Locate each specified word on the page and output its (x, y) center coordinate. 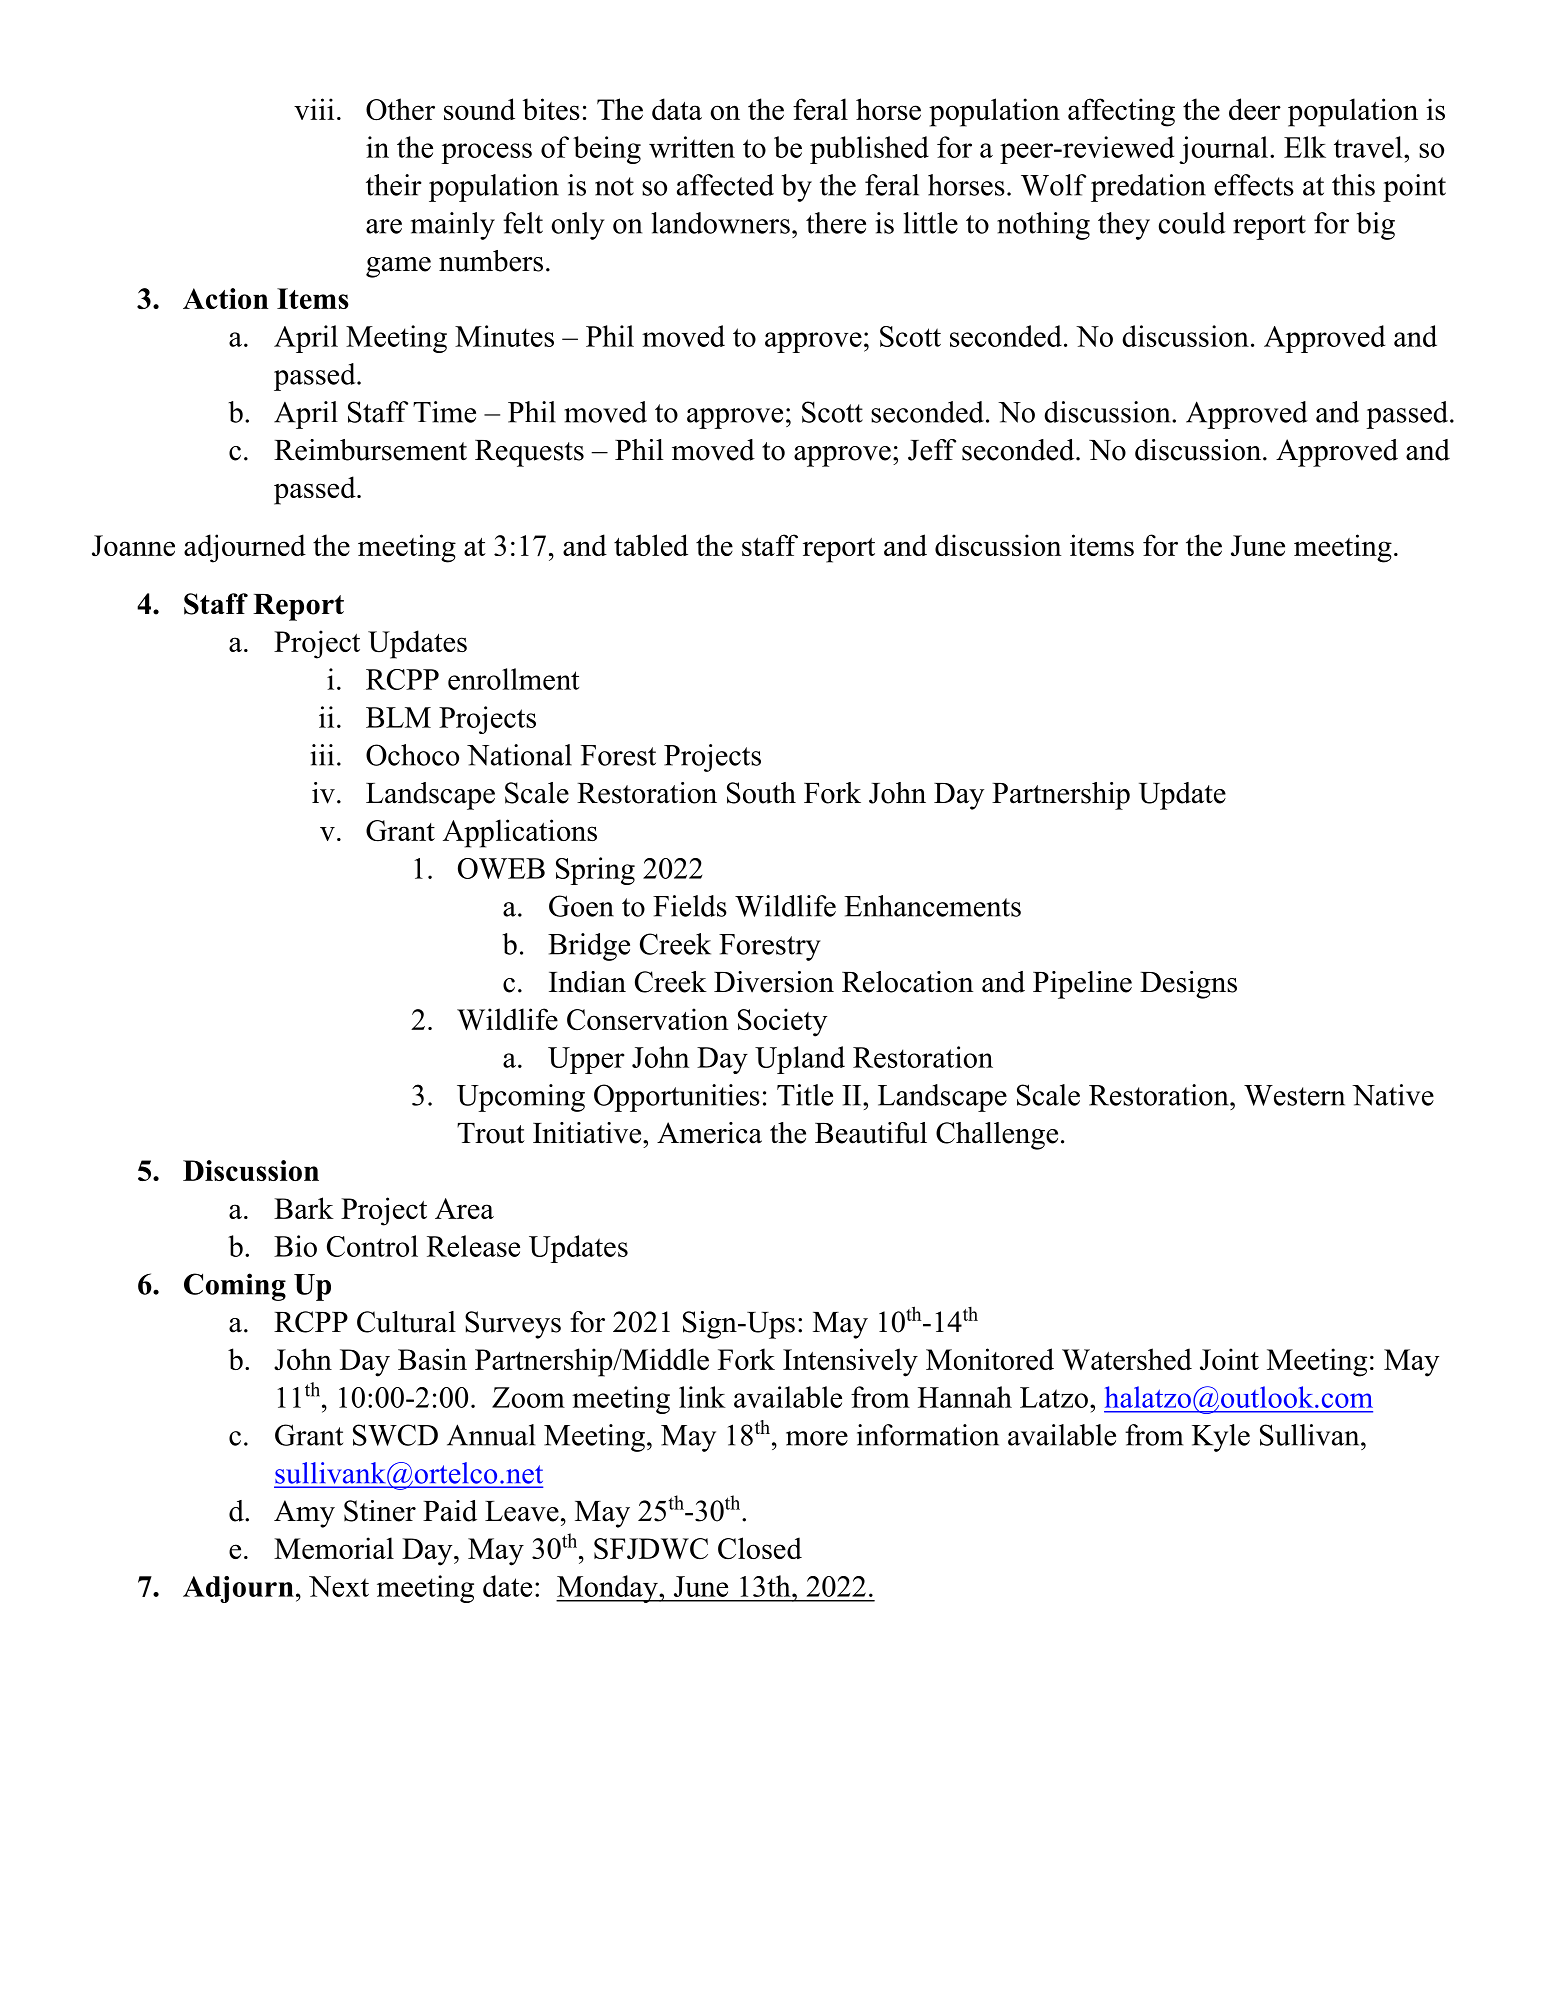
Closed (760, 1548)
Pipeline (1082, 985)
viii (314, 109)
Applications (520, 833)
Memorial (334, 1548)
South (761, 793)
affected (725, 185)
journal (1223, 150)
